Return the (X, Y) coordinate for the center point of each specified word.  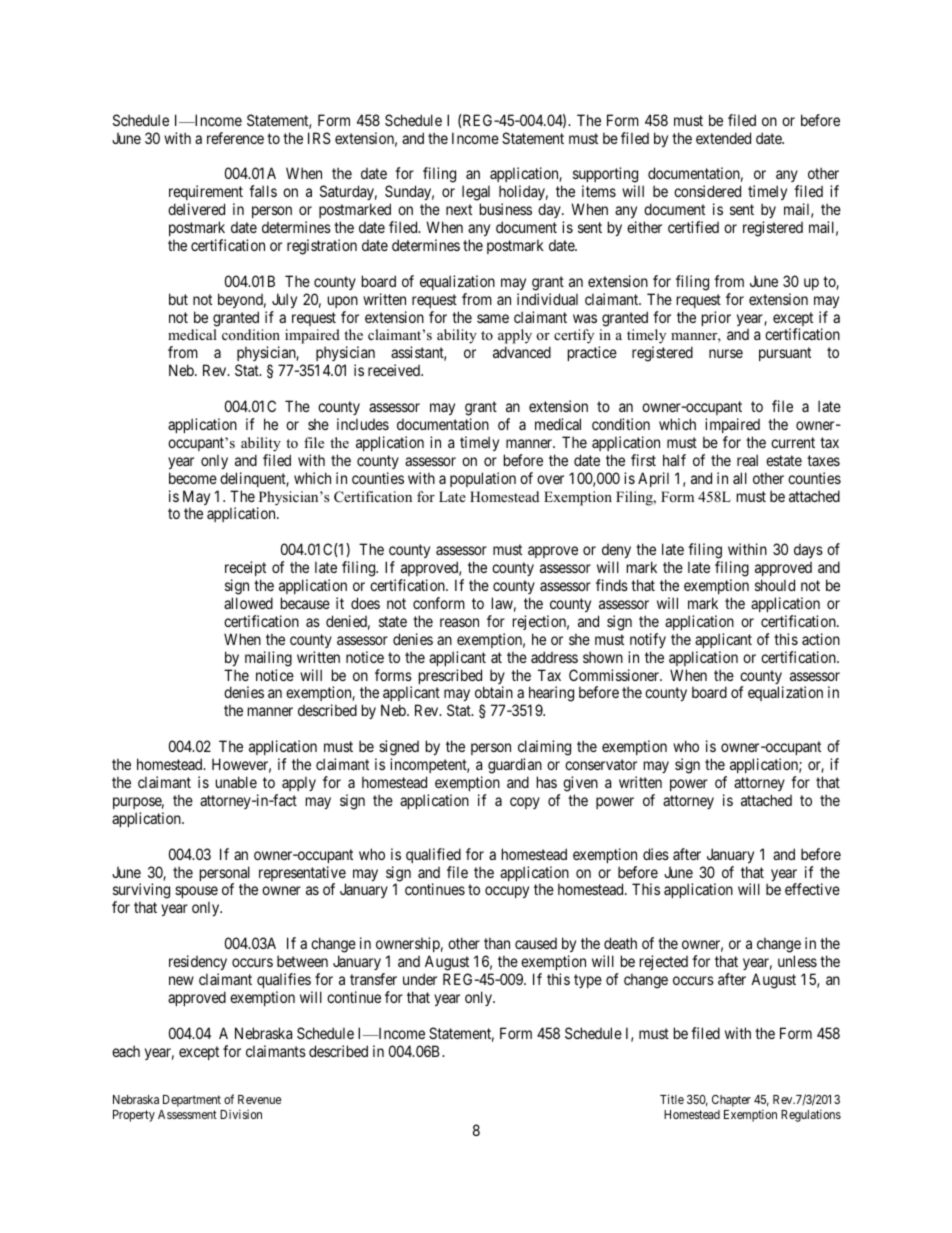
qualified (433, 855)
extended (723, 138)
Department (192, 1101)
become (193, 478)
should (775, 585)
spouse (196, 894)
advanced (522, 352)
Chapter (731, 1101)
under (420, 979)
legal (476, 194)
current (793, 442)
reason (459, 622)
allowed (248, 603)
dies (656, 854)
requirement (206, 194)
